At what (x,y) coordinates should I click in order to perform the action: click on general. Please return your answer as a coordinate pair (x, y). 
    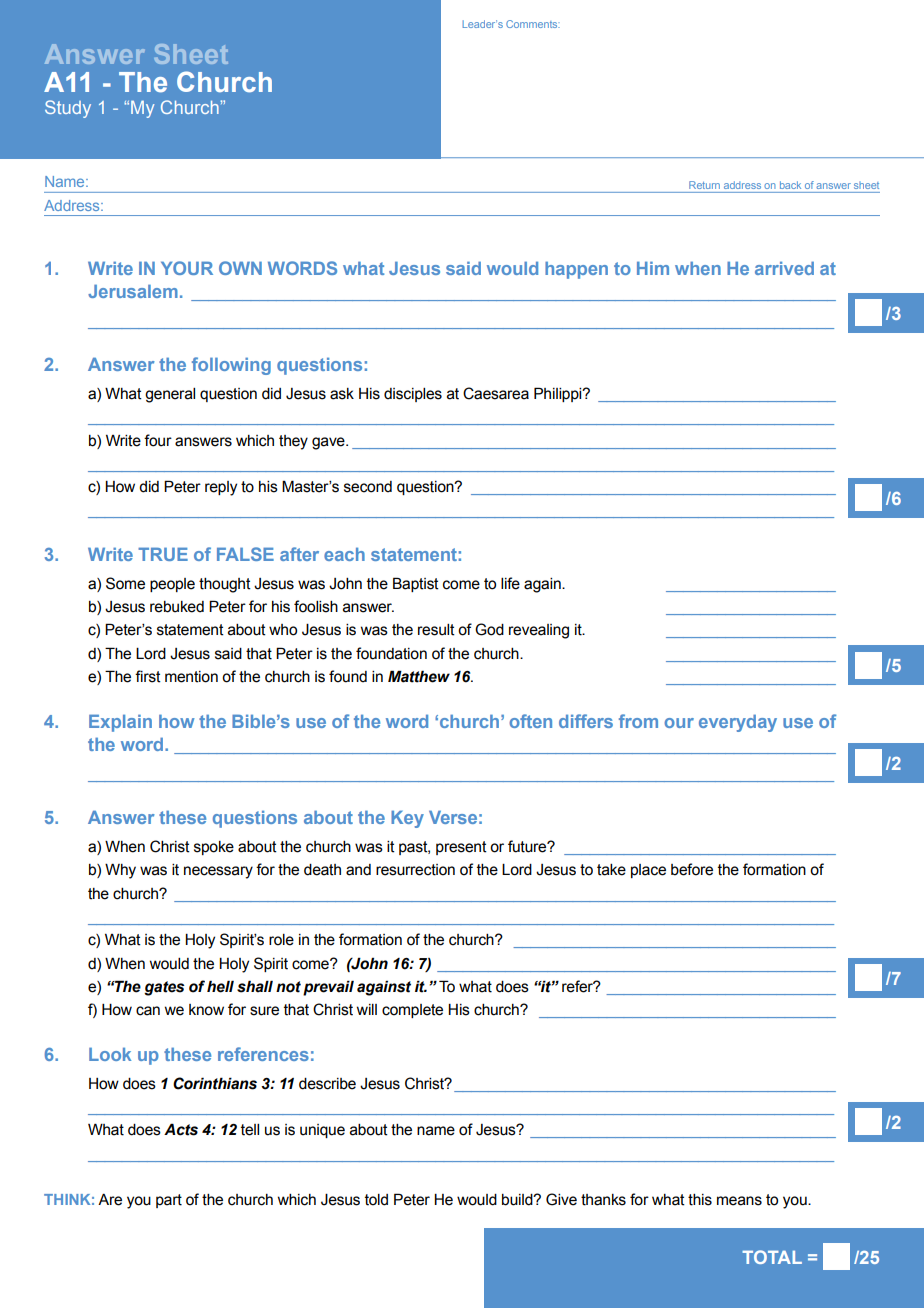
    Looking at the image, I should click on (170, 395).
